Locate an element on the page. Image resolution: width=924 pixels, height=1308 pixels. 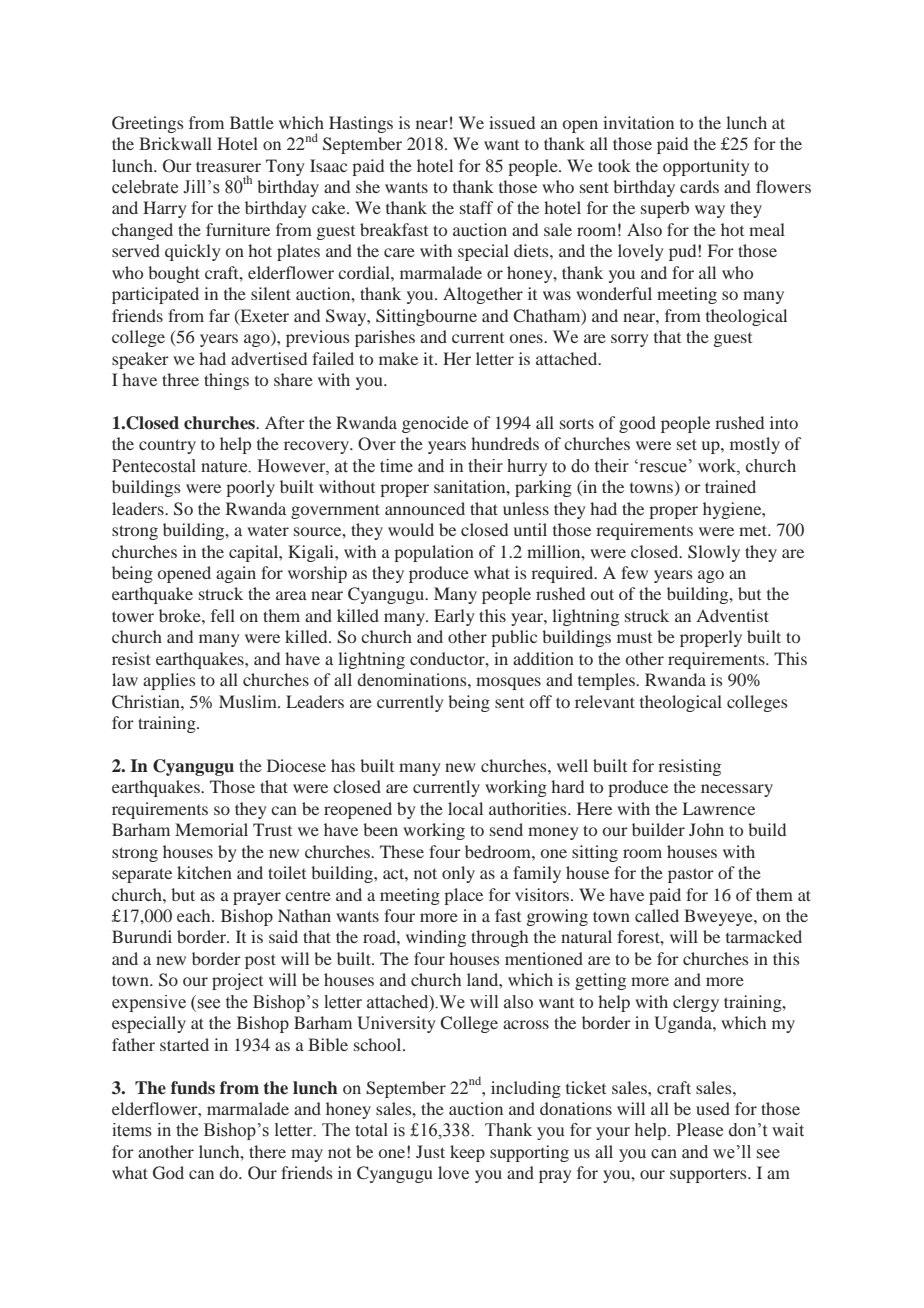
place is located at coordinates (463, 896).
